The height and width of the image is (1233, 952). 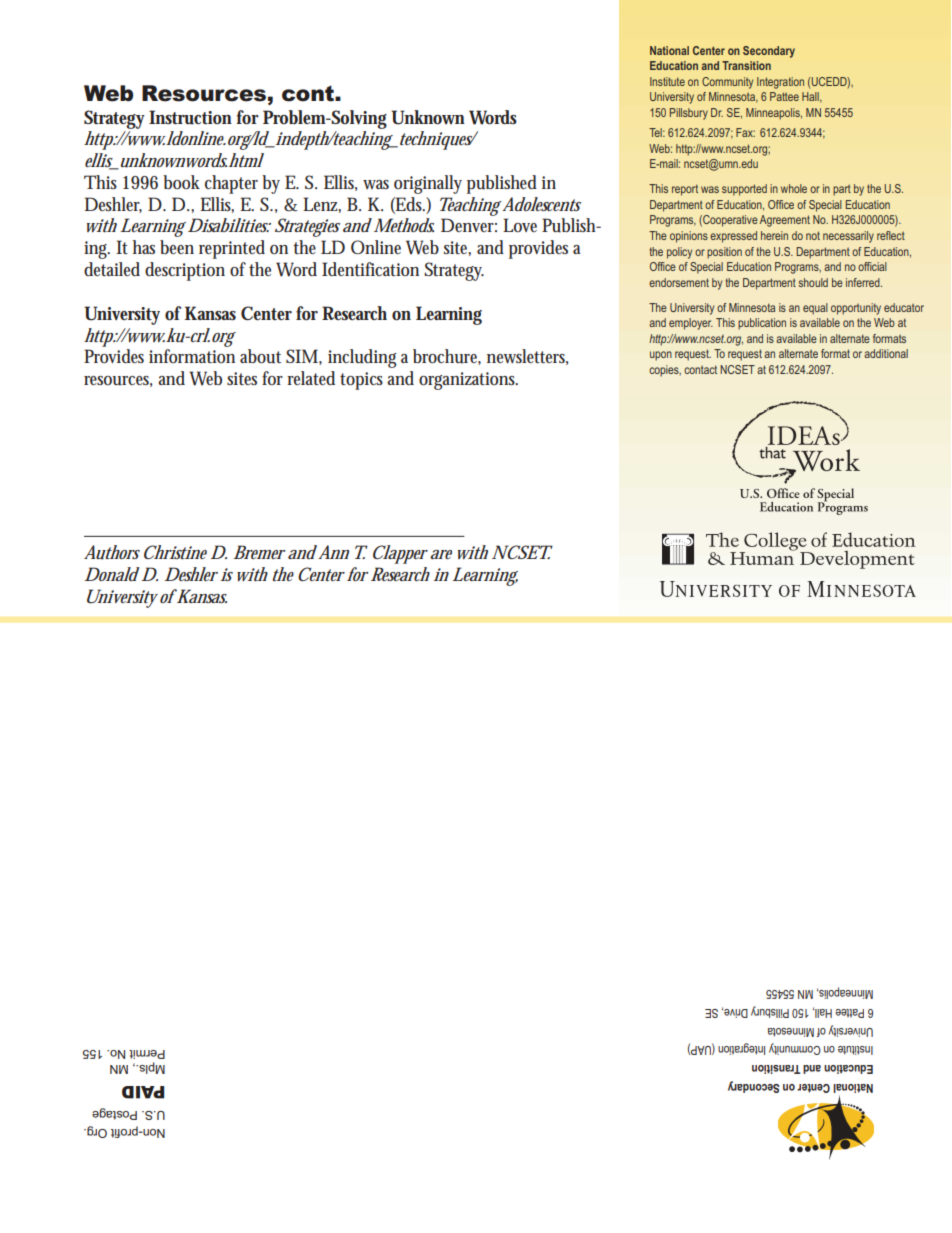 I want to click on about, so click(x=260, y=356).
